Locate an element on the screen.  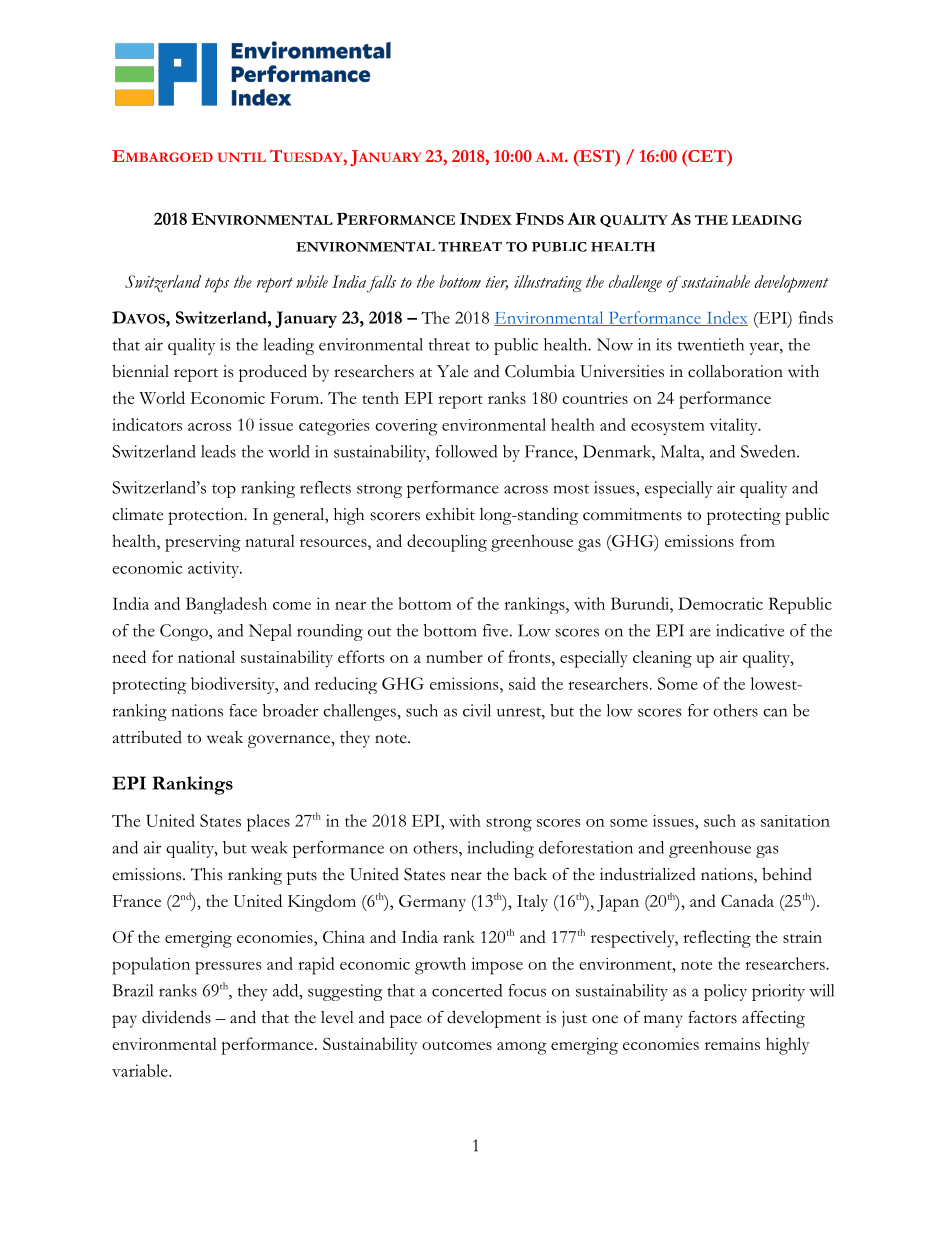
sanitation is located at coordinates (795, 821).
